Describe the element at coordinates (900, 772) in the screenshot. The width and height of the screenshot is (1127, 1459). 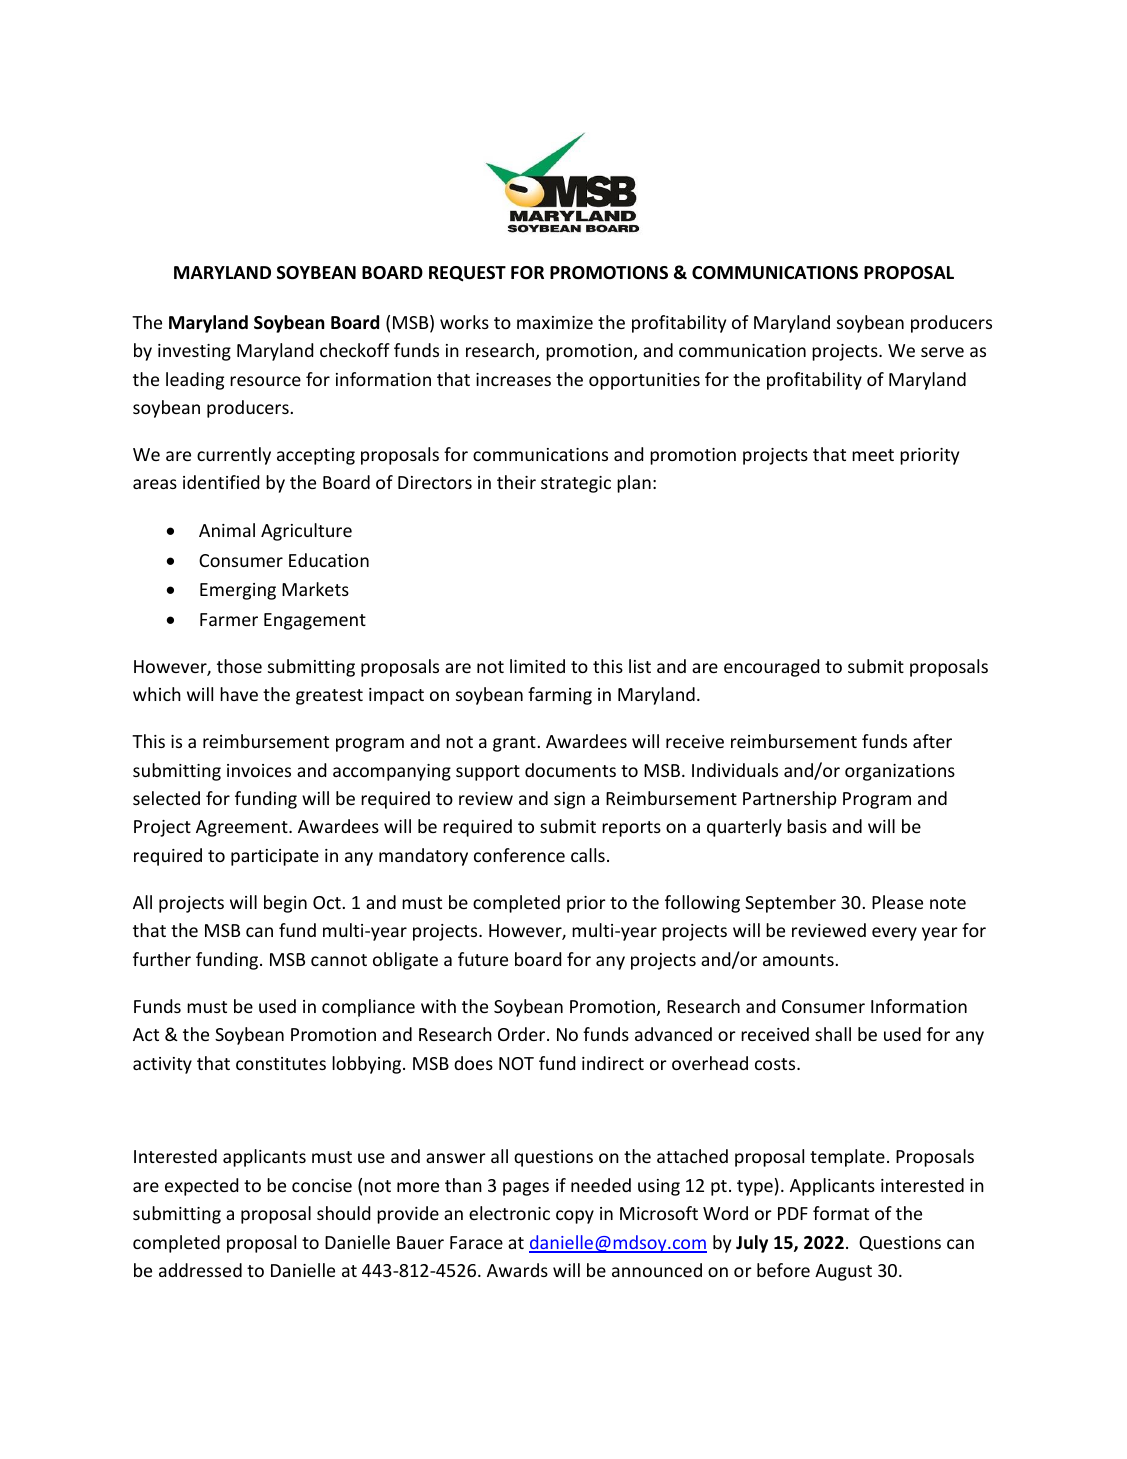
I see `organizations` at that location.
